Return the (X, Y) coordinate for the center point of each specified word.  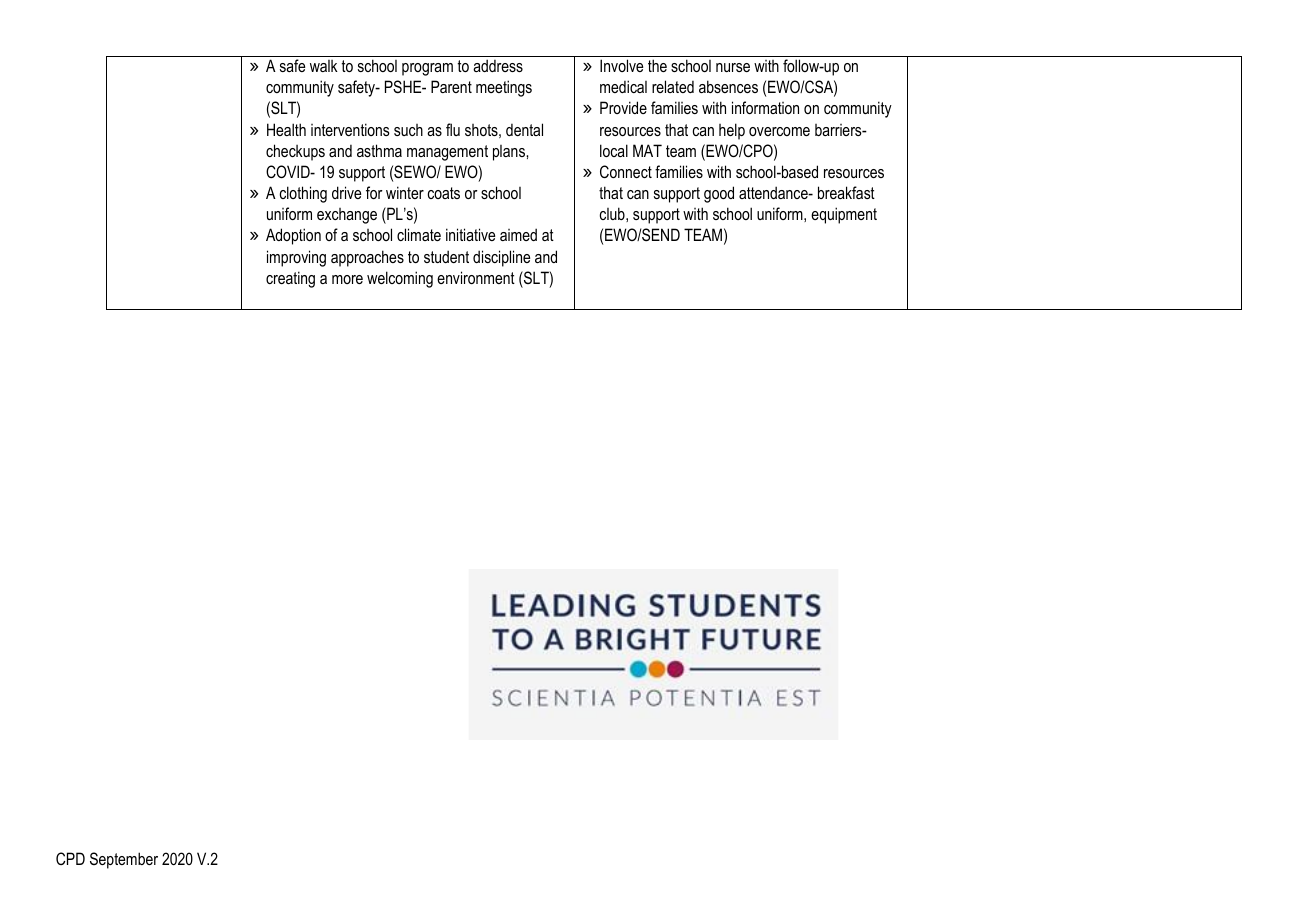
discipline (501, 258)
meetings (504, 88)
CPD (70, 858)
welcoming (400, 279)
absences (728, 86)
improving (296, 258)
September (124, 860)
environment (476, 277)
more (347, 279)
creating (290, 279)
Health (286, 129)
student (446, 256)
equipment (844, 215)
